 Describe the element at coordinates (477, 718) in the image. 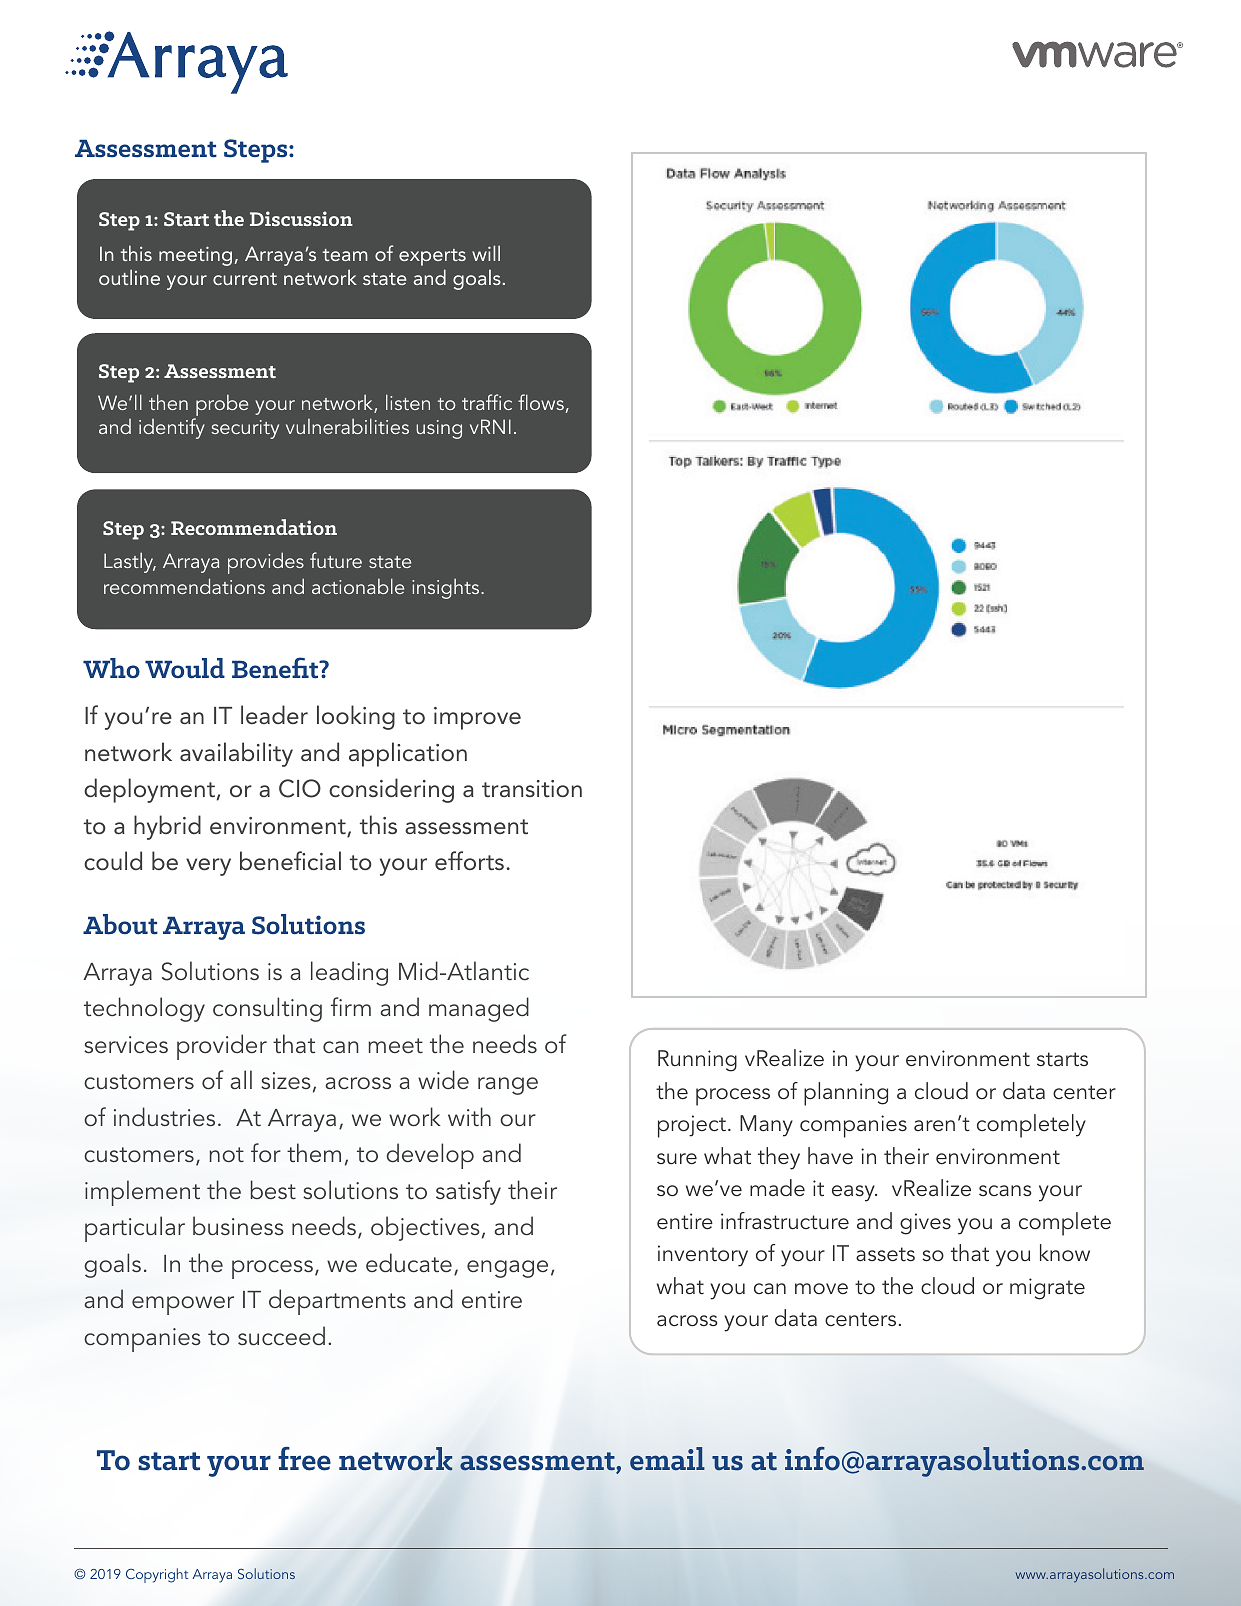

I see `improve` at that location.
